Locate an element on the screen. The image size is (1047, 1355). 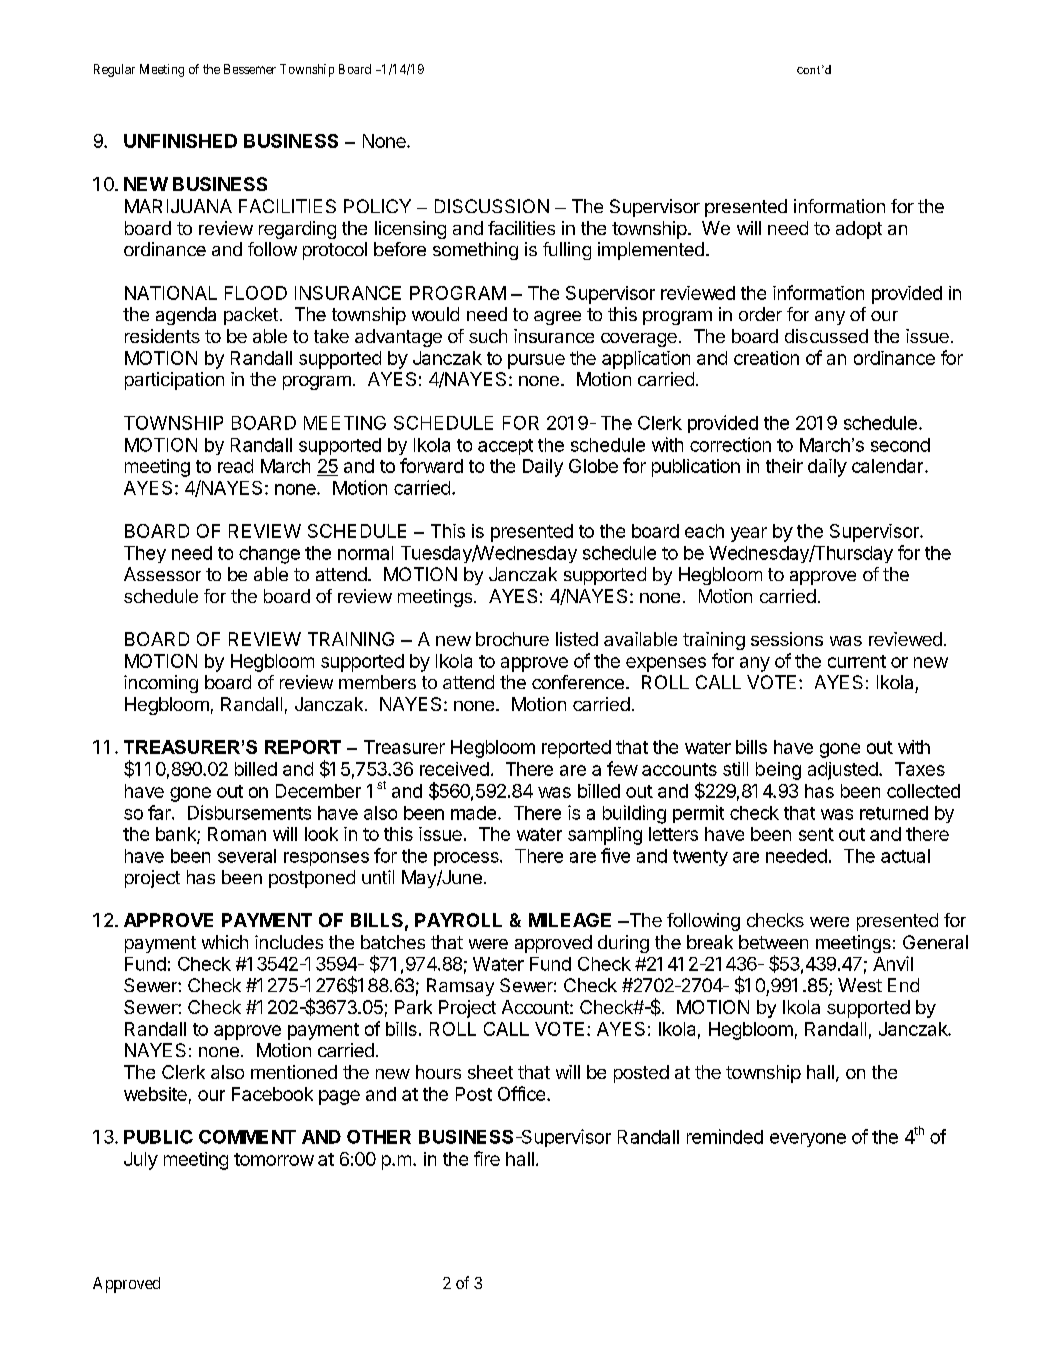
Office is located at coordinates (521, 1093).
